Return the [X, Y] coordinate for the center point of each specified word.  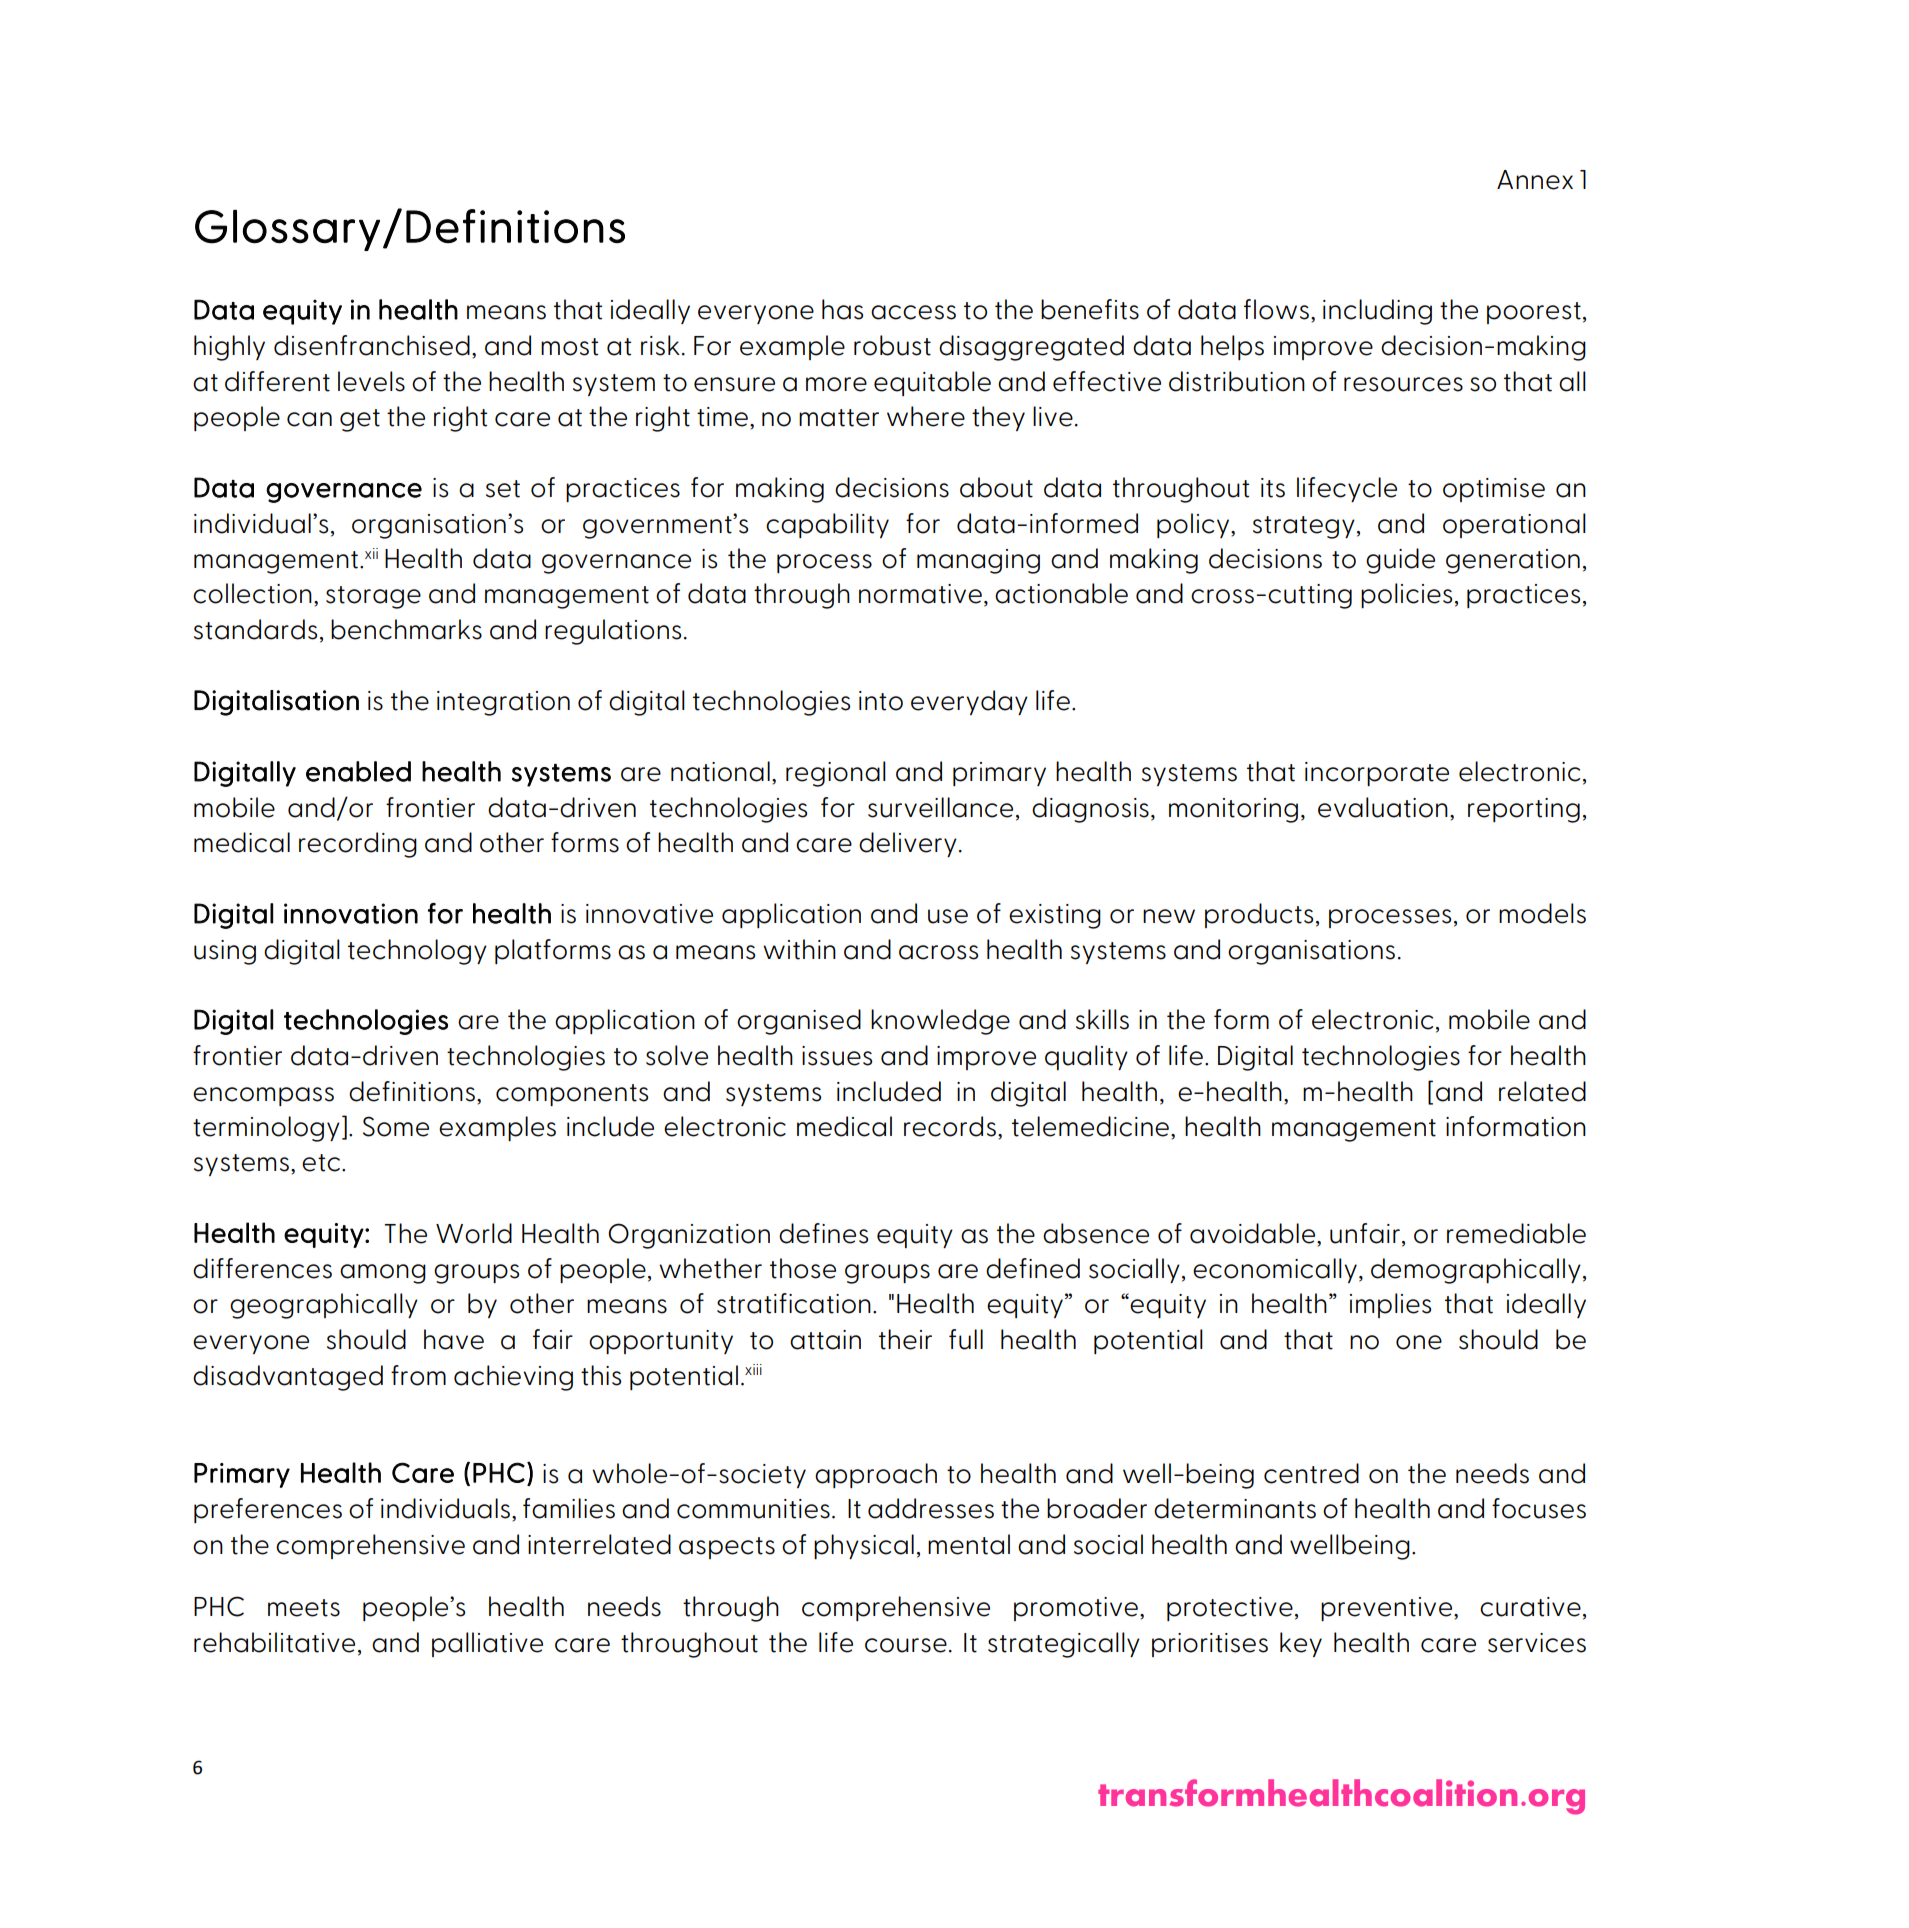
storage [373, 597]
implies [1390, 1305]
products [1259, 915]
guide [1400, 561]
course [906, 1645]
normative [920, 594]
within [799, 949]
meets [304, 1608]
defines [823, 1233]
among [383, 1274]
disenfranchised [372, 345]
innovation [351, 913]
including [1377, 312]
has [842, 309]
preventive [1386, 1609]
